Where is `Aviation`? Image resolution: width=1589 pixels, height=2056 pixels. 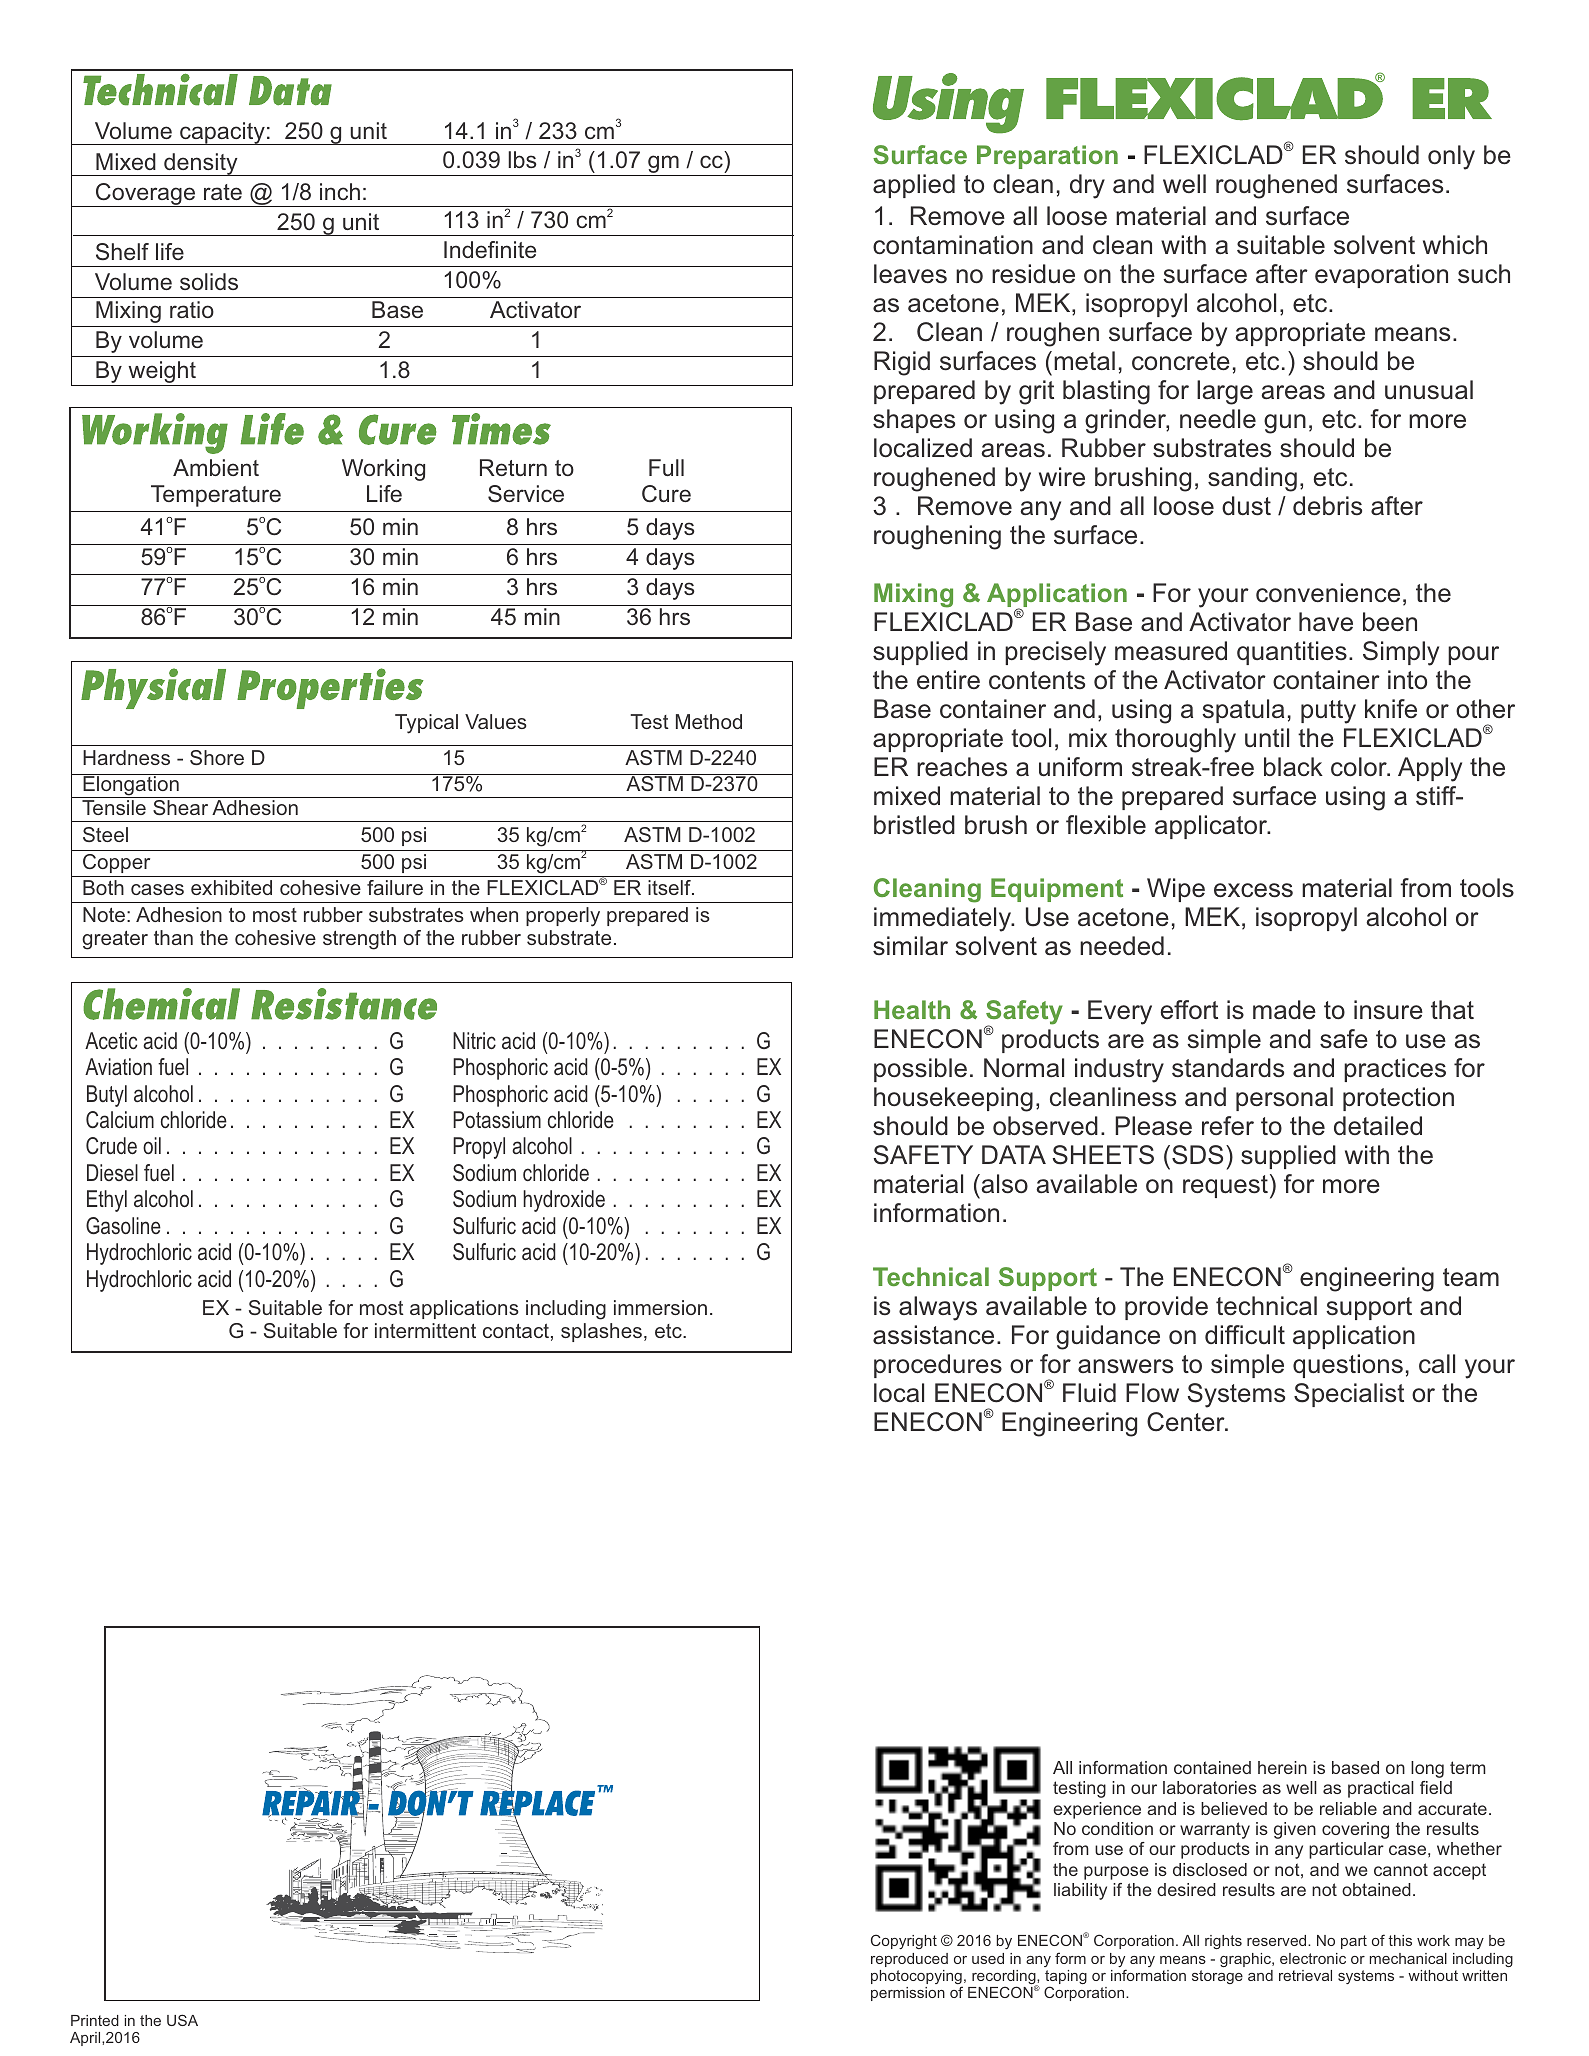
Aviation is located at coordinates (118, 1066).
